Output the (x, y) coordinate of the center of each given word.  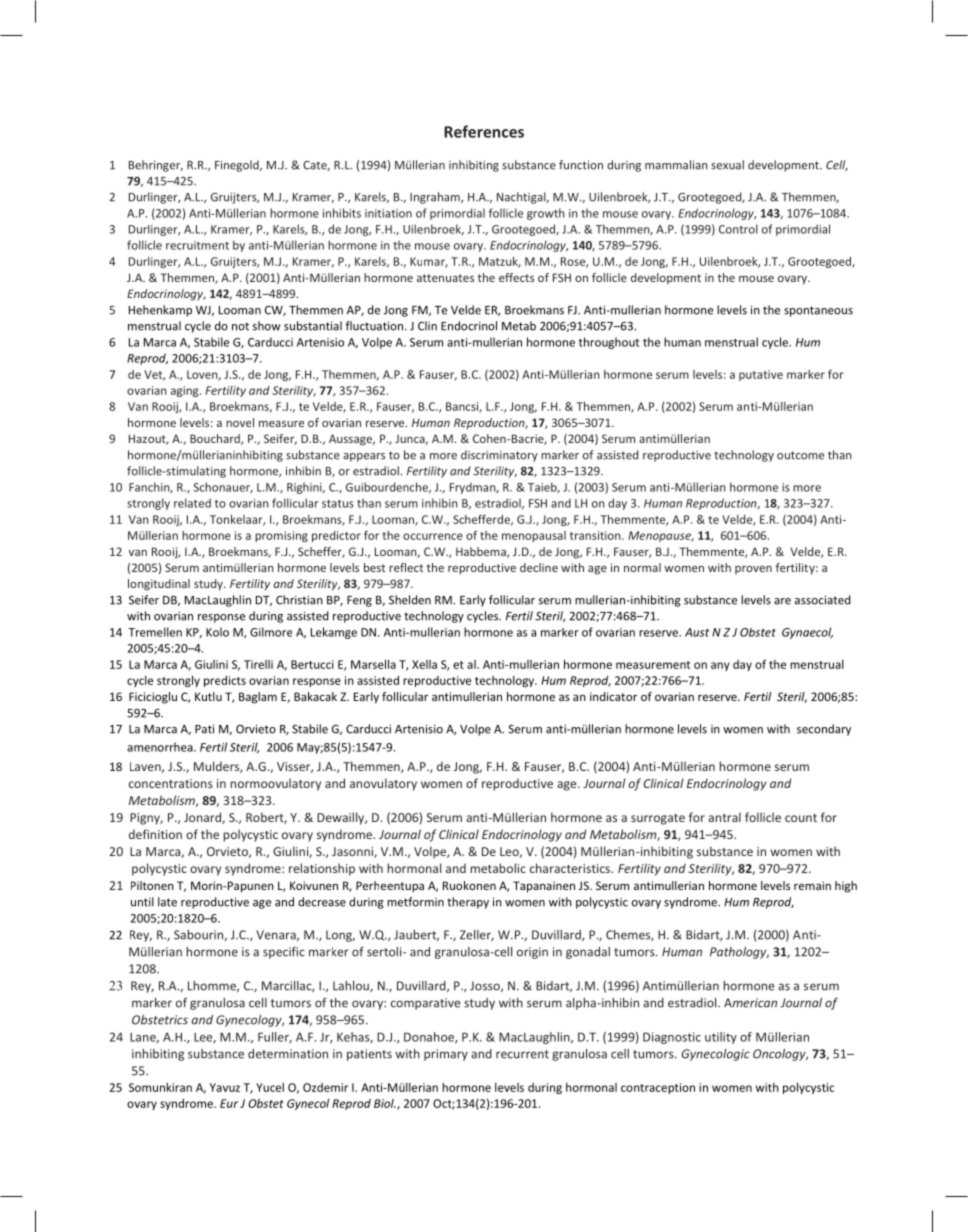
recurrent (522, 1054)
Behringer (156, 166)
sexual (727, 165)
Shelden (410, 600)
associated (823, 600)
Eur (229, 1103)
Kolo (217, 632)
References (484, 131)
